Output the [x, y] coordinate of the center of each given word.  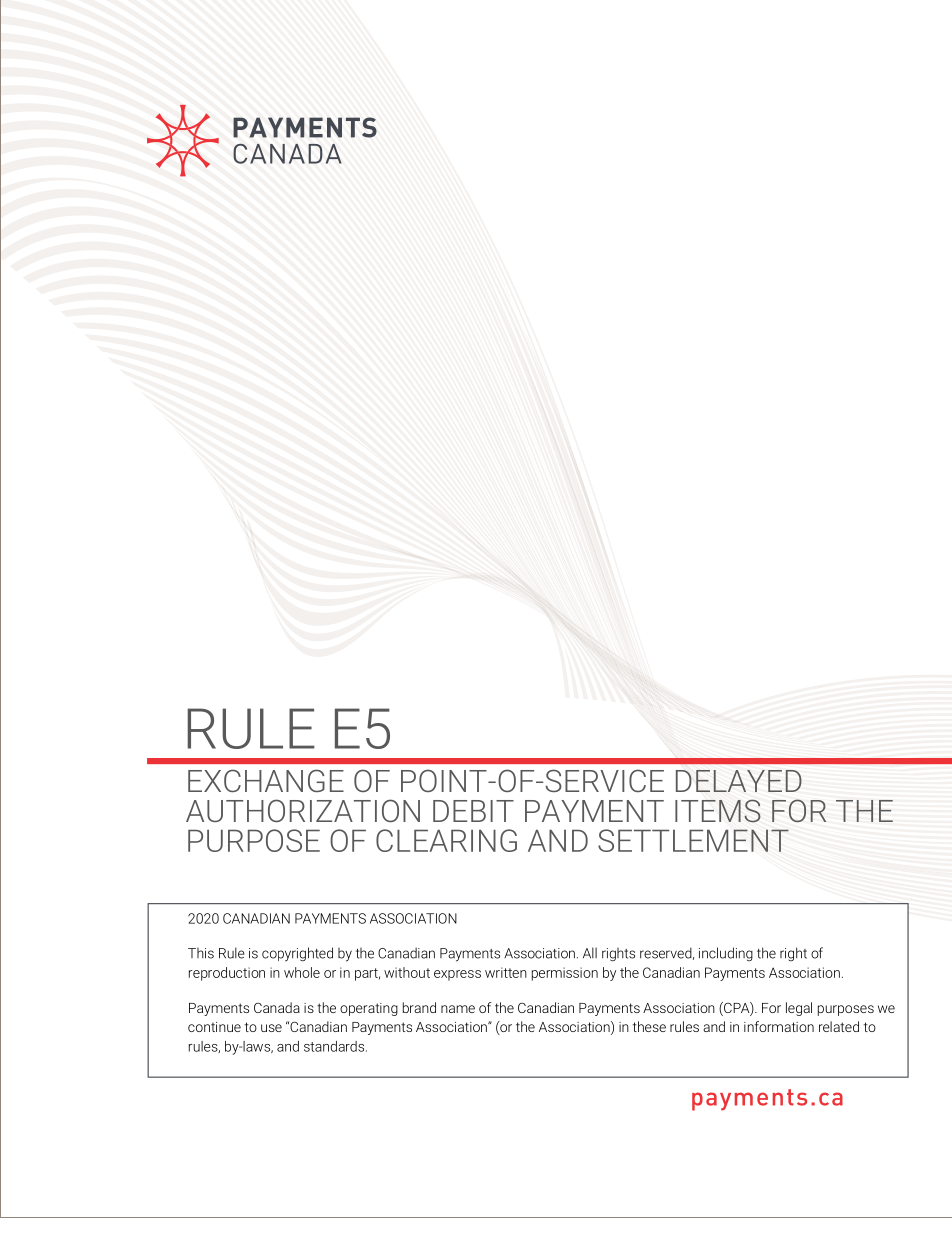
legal [799, 1009]
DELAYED [739, 781]
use [271, 1028]
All [590, 953]
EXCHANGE [266, 780]
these [649, 1026]
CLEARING [446, 840]
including [726, 954]
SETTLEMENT [693, 840]
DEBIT [473, 811]
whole [302, 972]
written [506, 972]
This [201, 953]
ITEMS [718, 811]
